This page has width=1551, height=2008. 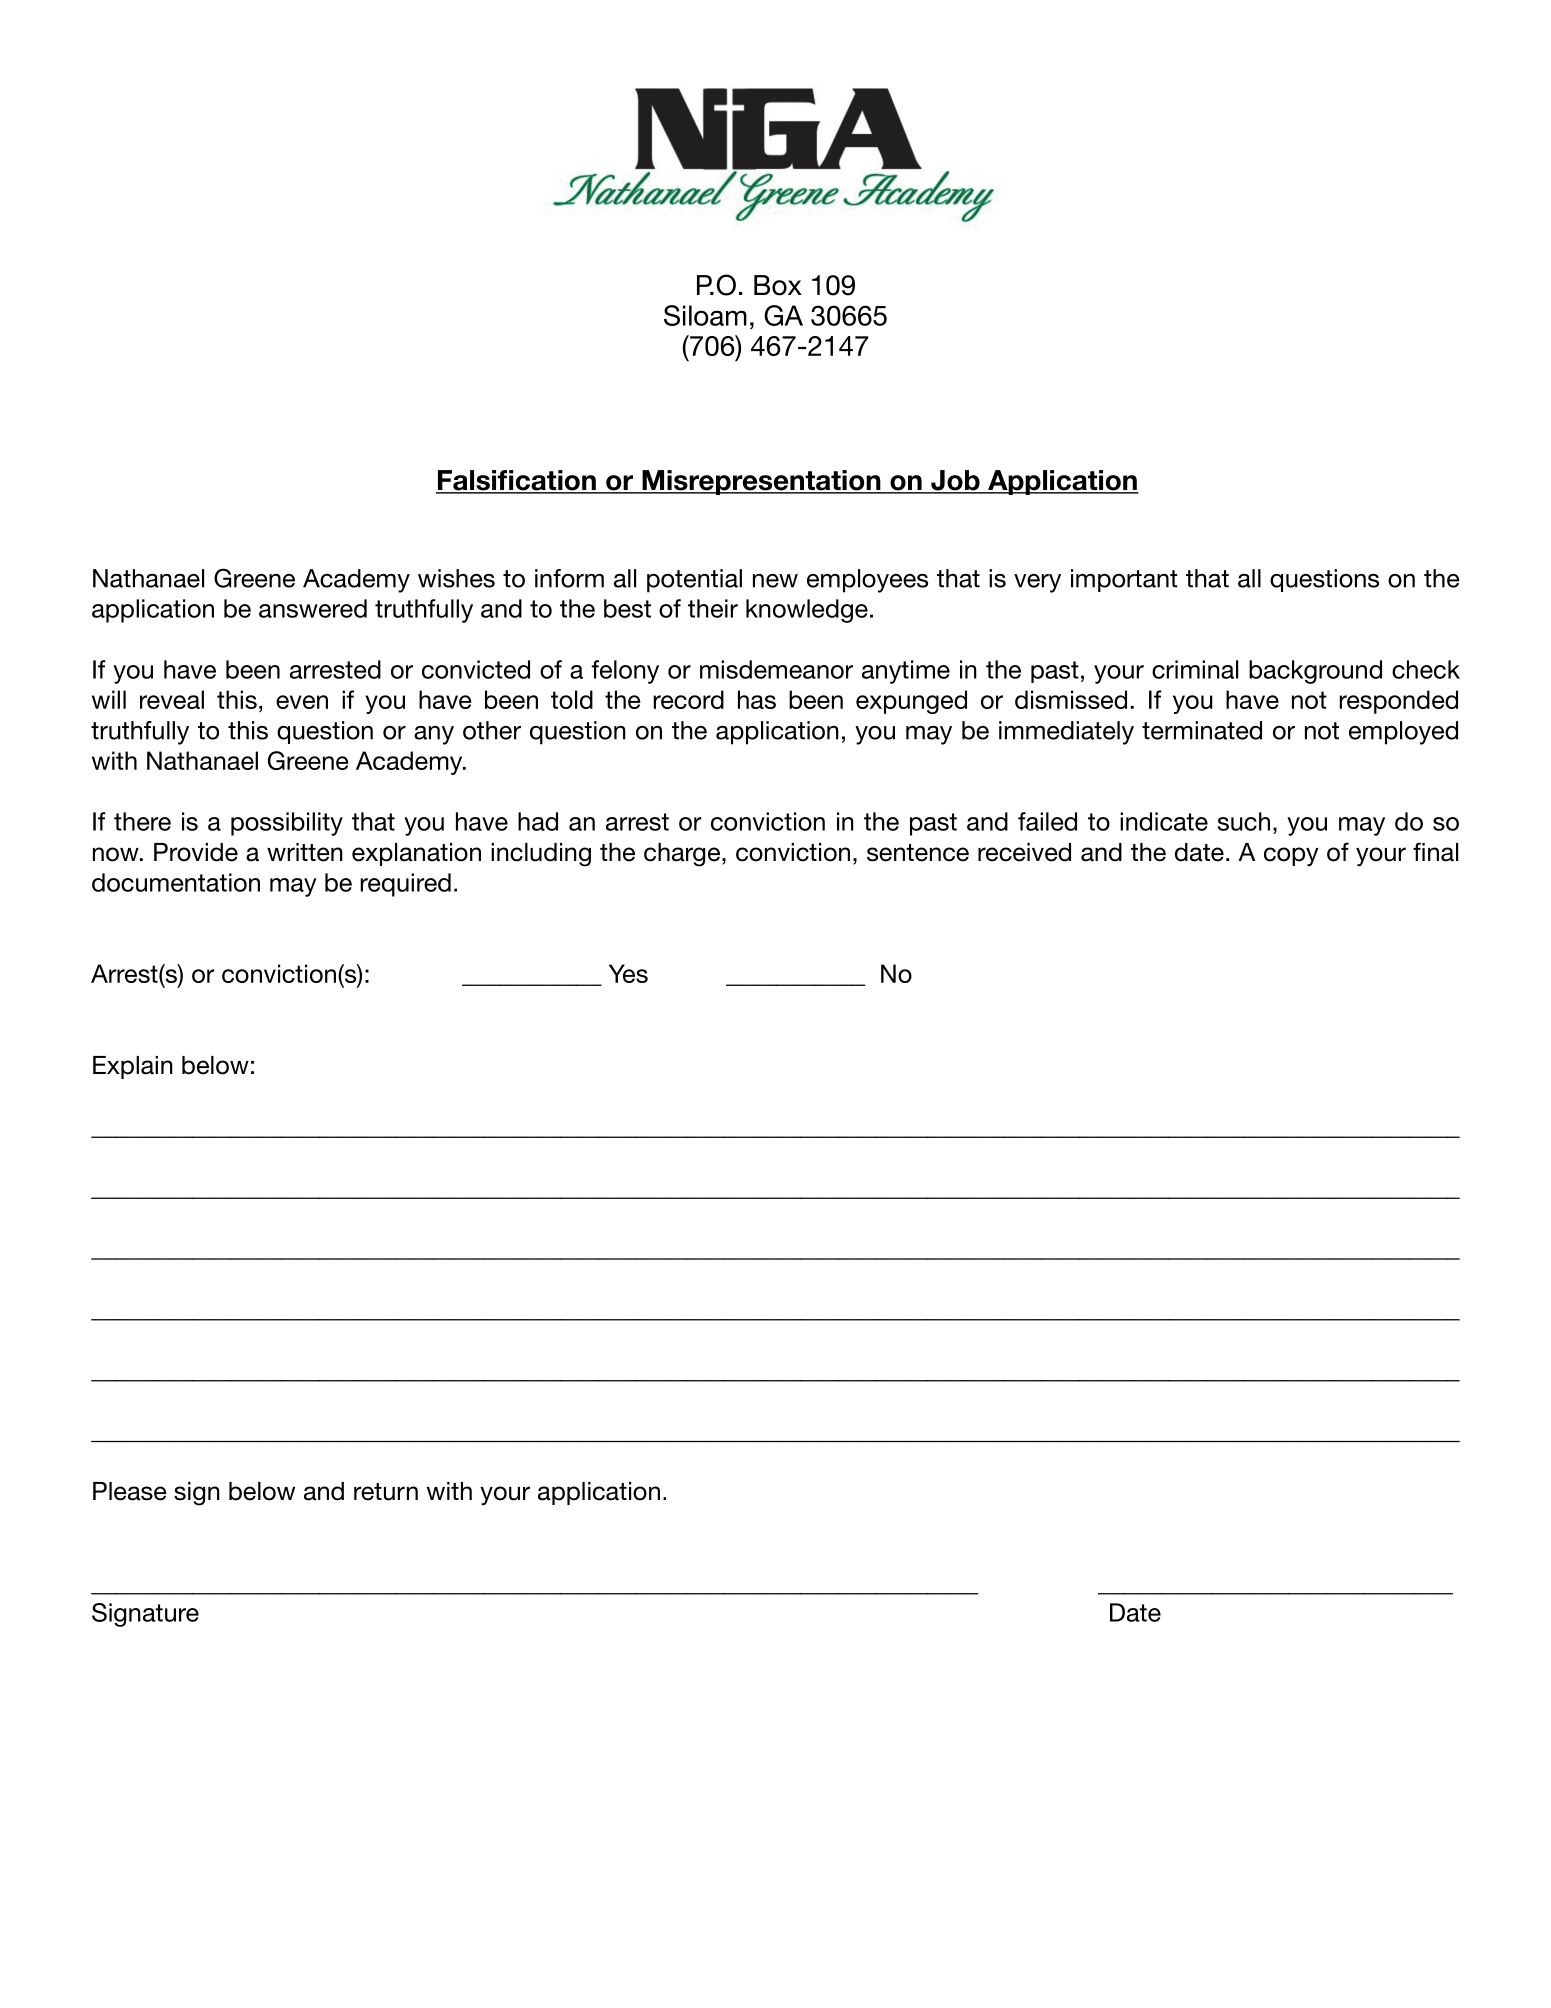 What do you see at coordinates (628, 973) in the page?
I see `Yes` at bounding box center [628, 973].
